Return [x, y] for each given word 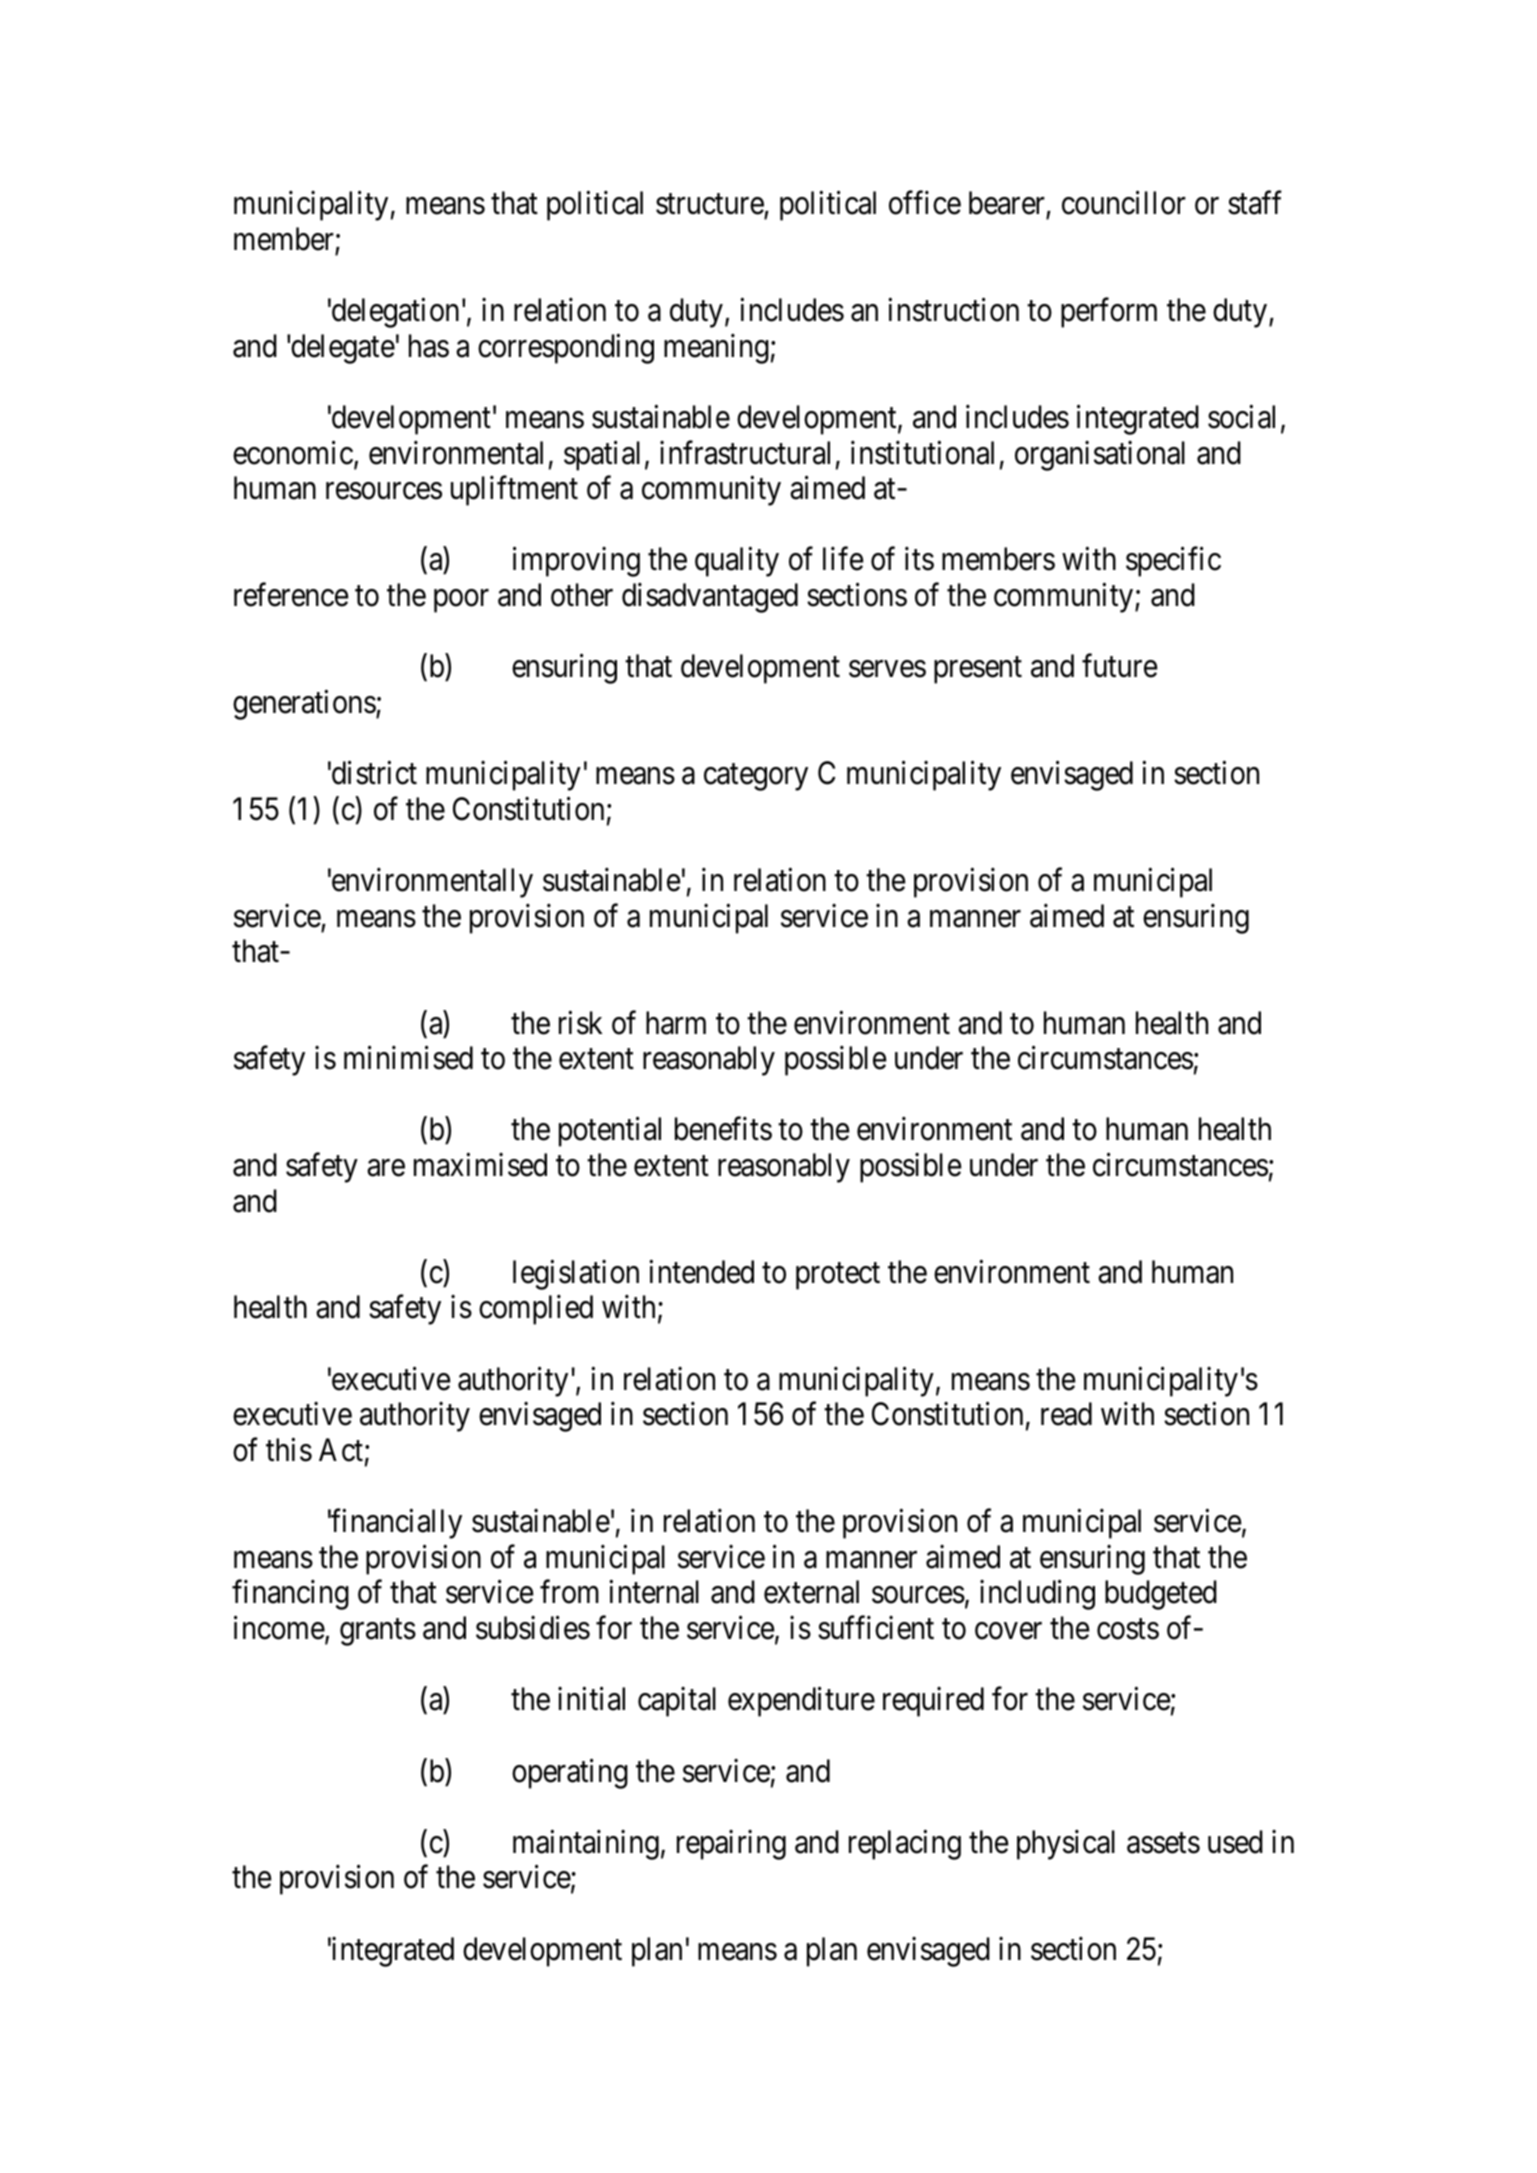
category [756, 777]
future [1120, 666]
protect [838, 1276]
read [1066, 1414]
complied [536, 1310]
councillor [1124, 203]
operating [570, 1773]
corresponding [566, 349]
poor [461, 601]
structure [710, 204]
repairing [731, 1845]
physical [1066, 1845]
